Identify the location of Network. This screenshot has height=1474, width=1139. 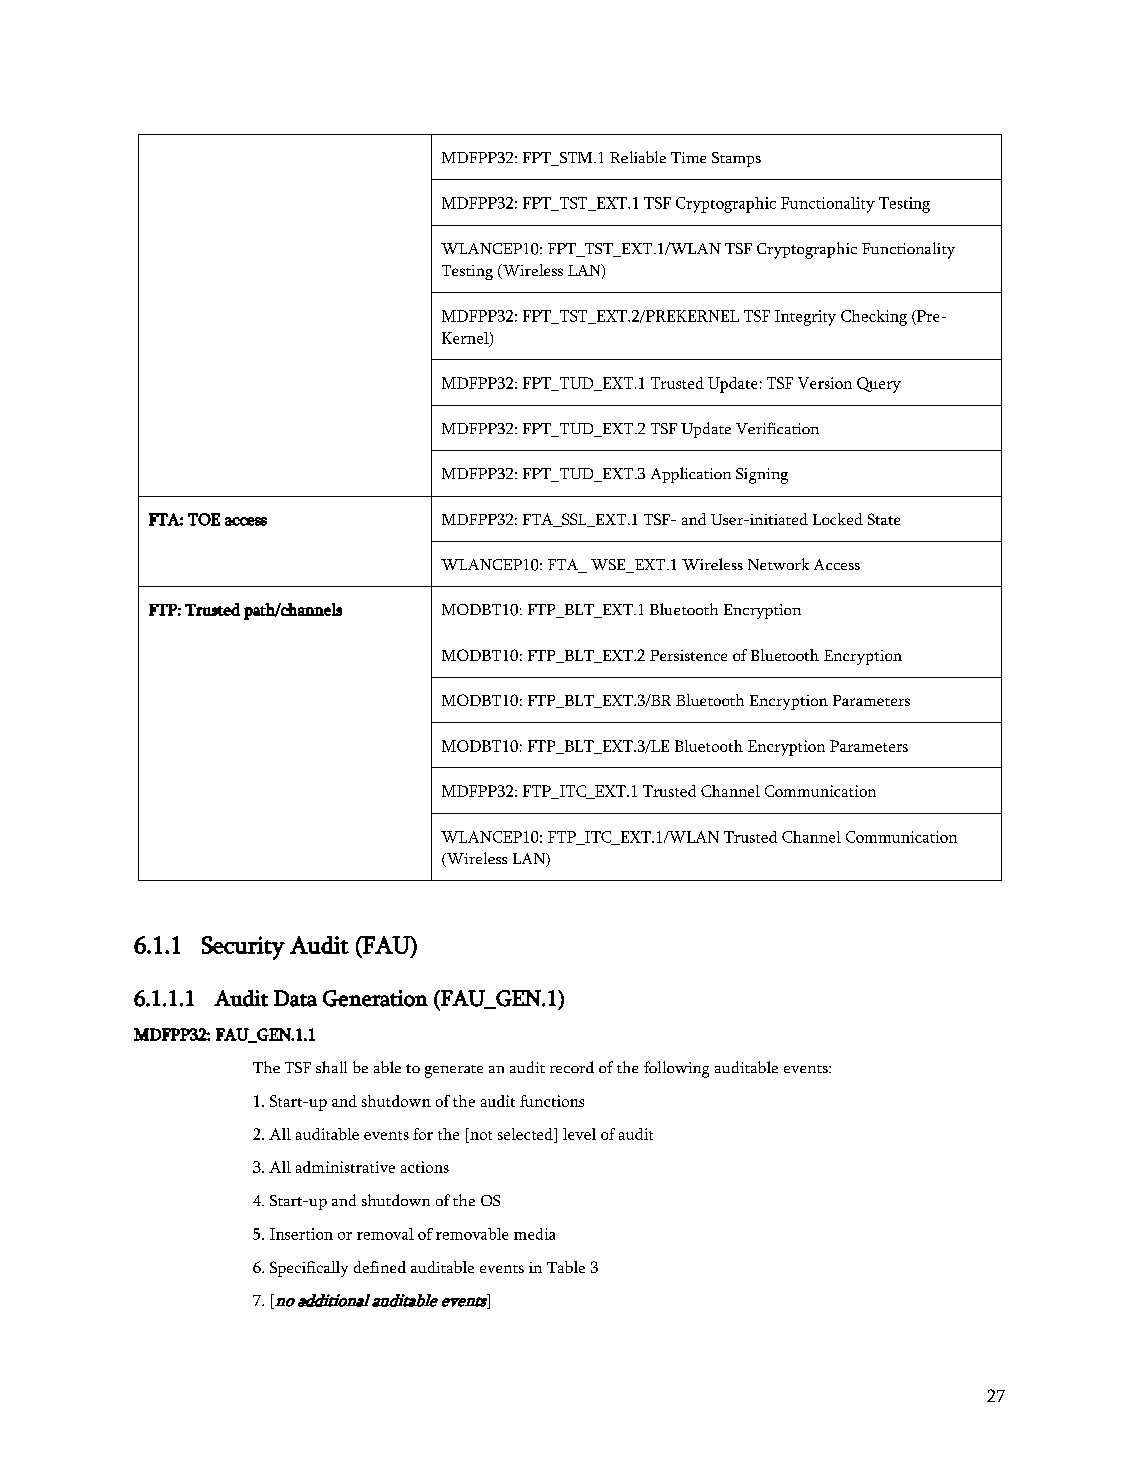
(778, 564).
